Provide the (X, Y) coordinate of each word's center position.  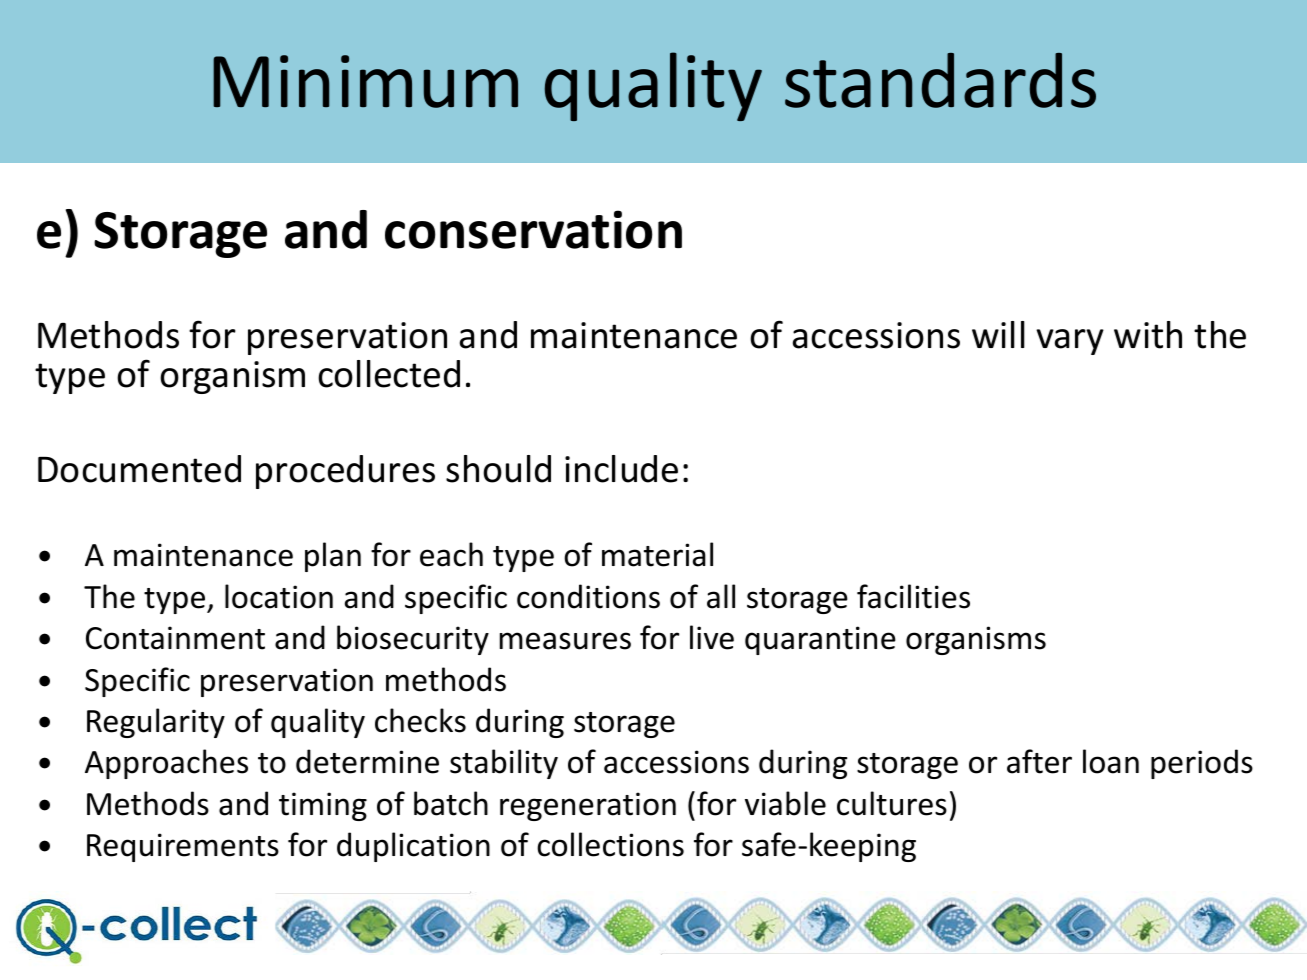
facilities (913, 596)
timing (323, 806)
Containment (175, 638)
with (1148, 335)
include (621, 469)
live (712, 637)
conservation (533, 229)
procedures (345, 472)
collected (389, 374)
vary (1070, 342)
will (998, 334)
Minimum (365, 81)
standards (940, 80)
